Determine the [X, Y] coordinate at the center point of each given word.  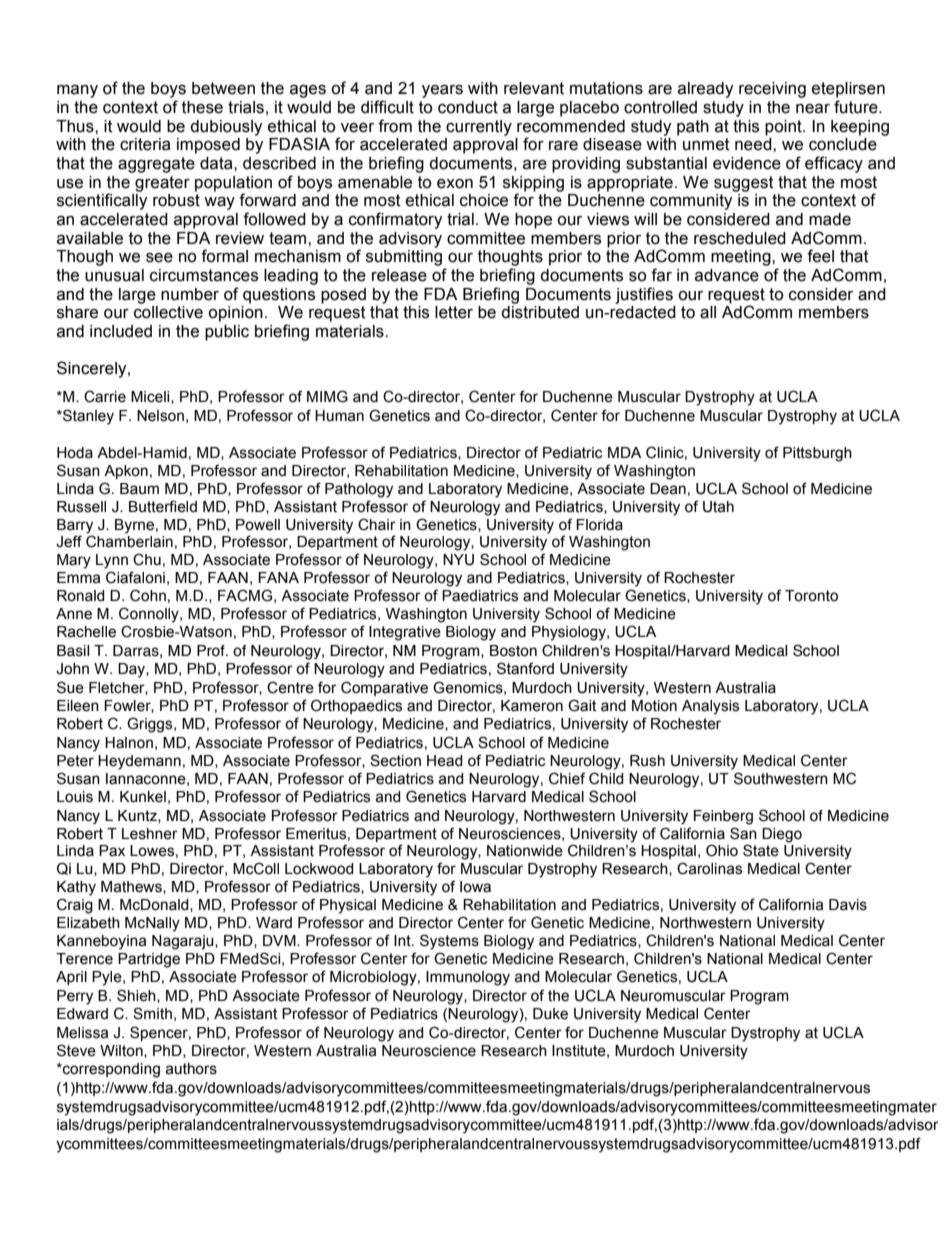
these [202, 107]
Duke [550, 1014]
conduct [468, 107]
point [784, 128]
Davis [848, 905]
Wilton [122, 1051]
